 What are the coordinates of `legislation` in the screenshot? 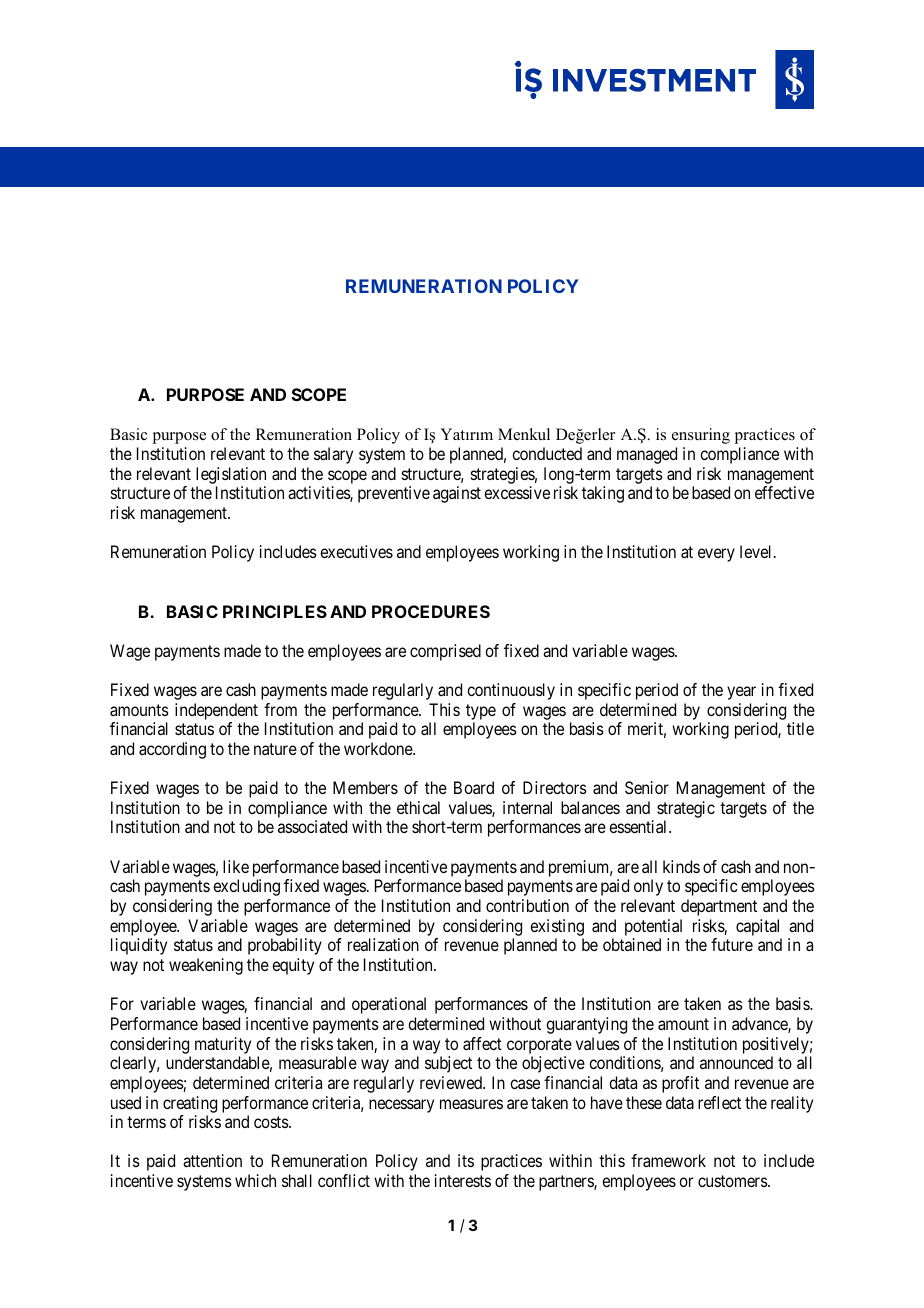 It's located at (231, 475).
